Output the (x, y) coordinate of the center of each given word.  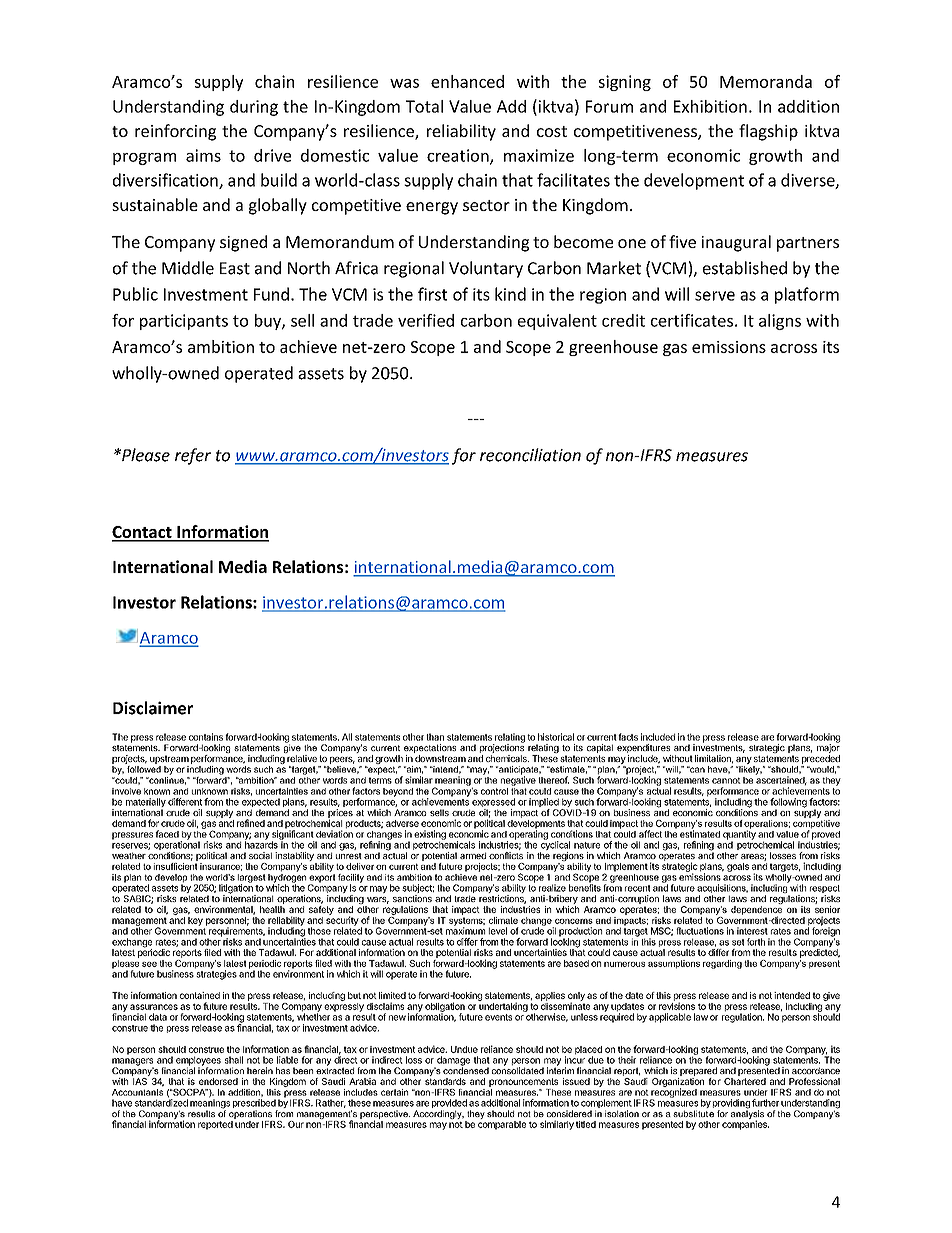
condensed (466, 1069)
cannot (726, 781)
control (494, 791)
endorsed (218, 1081)
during (254, 108)
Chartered (745, 1080)
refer (193, 456)
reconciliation (530, 455)
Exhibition (710, 106)
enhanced (467, 81)
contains (206, 737)
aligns (780, 322)
